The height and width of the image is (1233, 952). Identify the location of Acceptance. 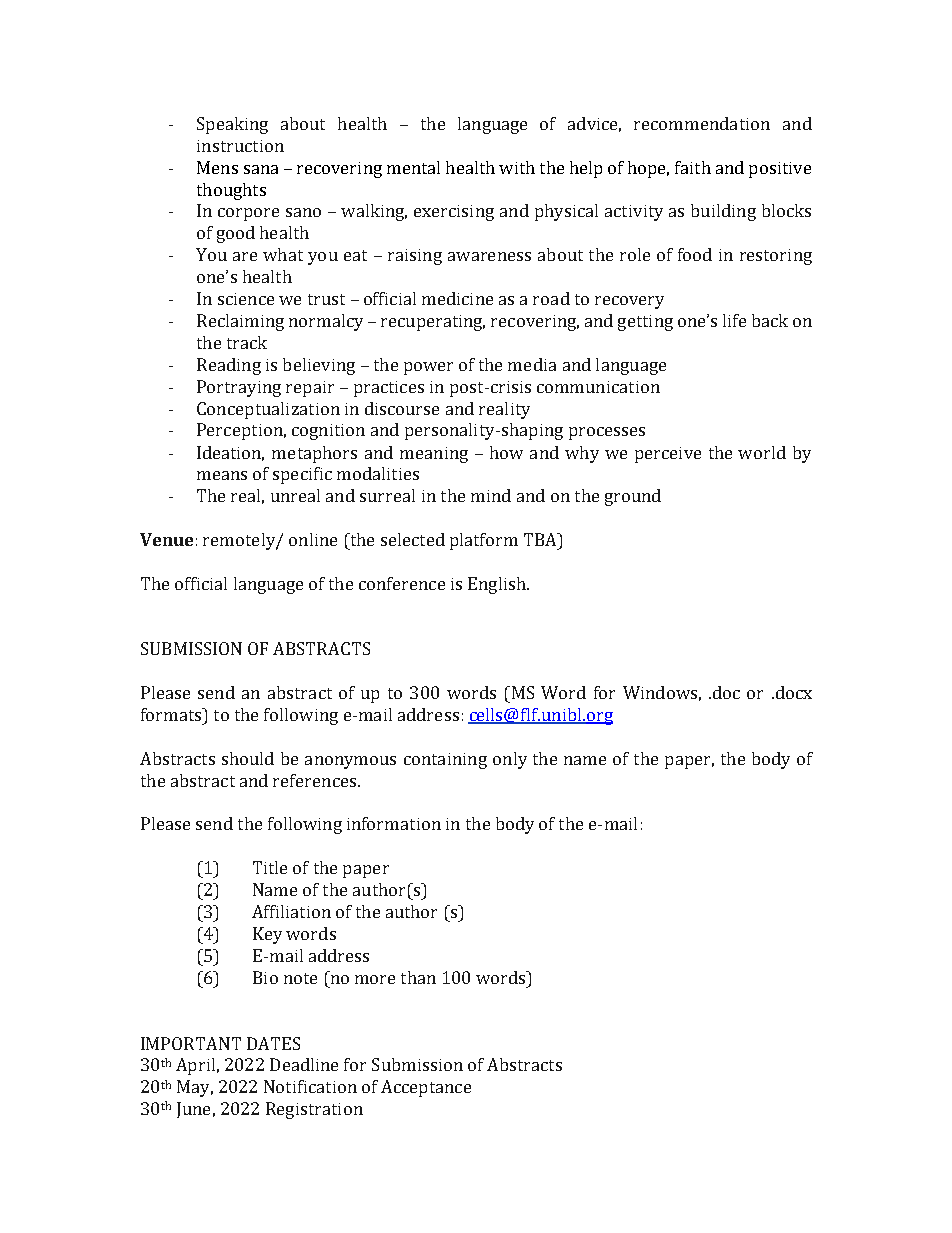
(426, 1088).
